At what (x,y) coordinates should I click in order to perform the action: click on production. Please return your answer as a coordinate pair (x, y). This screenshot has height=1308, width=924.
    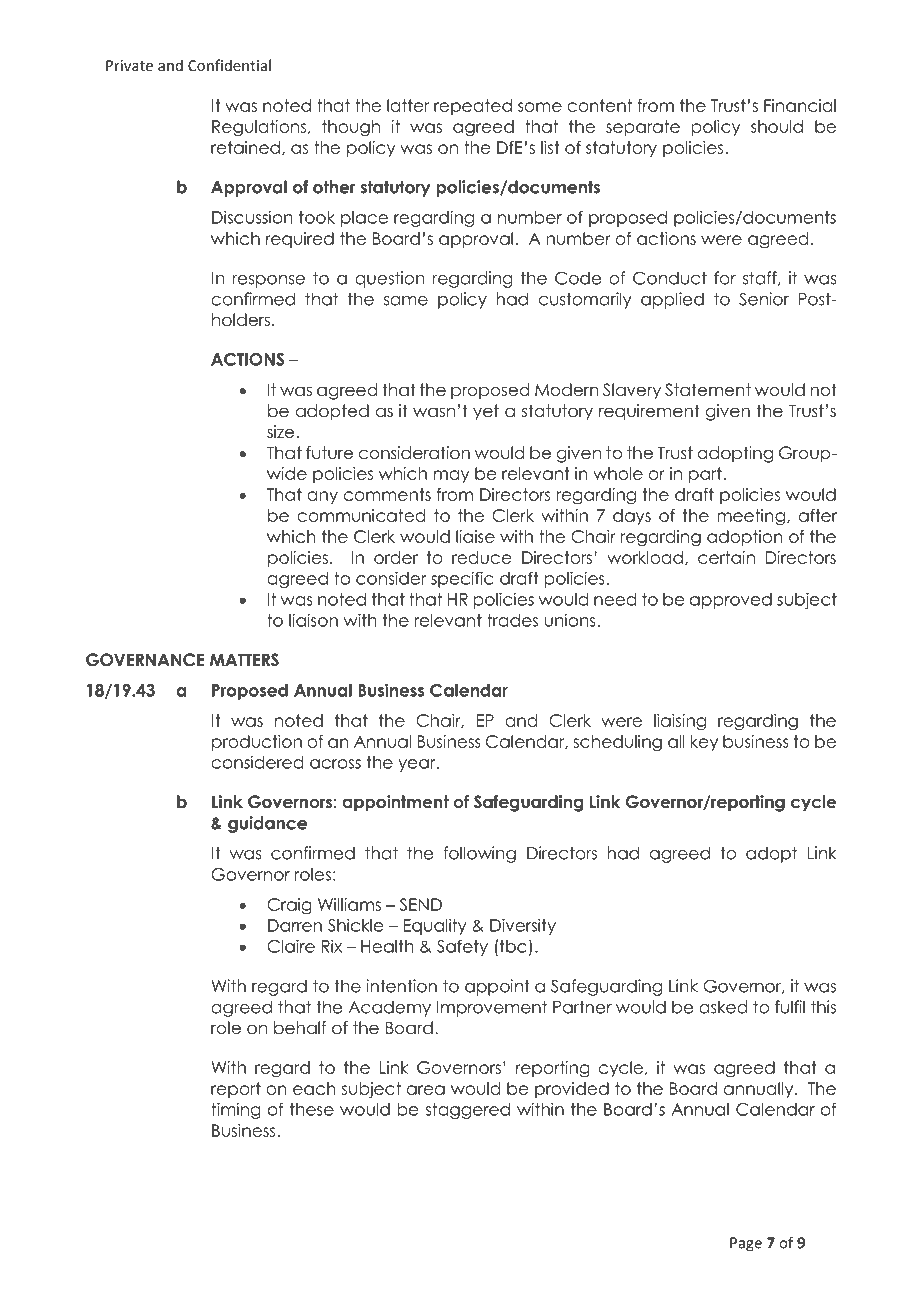
    Looking at the image, I should click on (257, 743).
